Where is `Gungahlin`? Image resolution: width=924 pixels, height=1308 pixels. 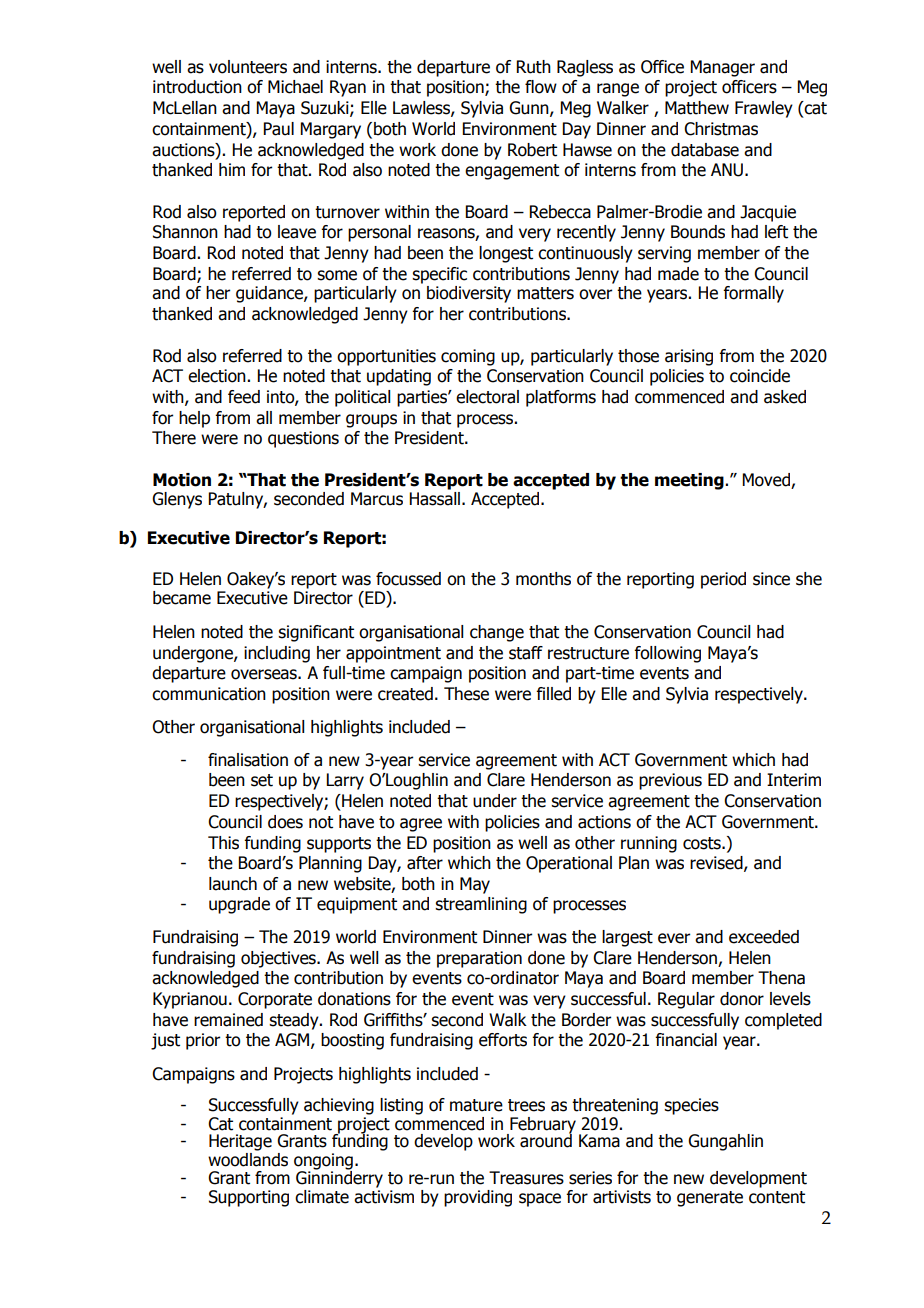 Gungahlin is located at coordinates (725, 1142).
